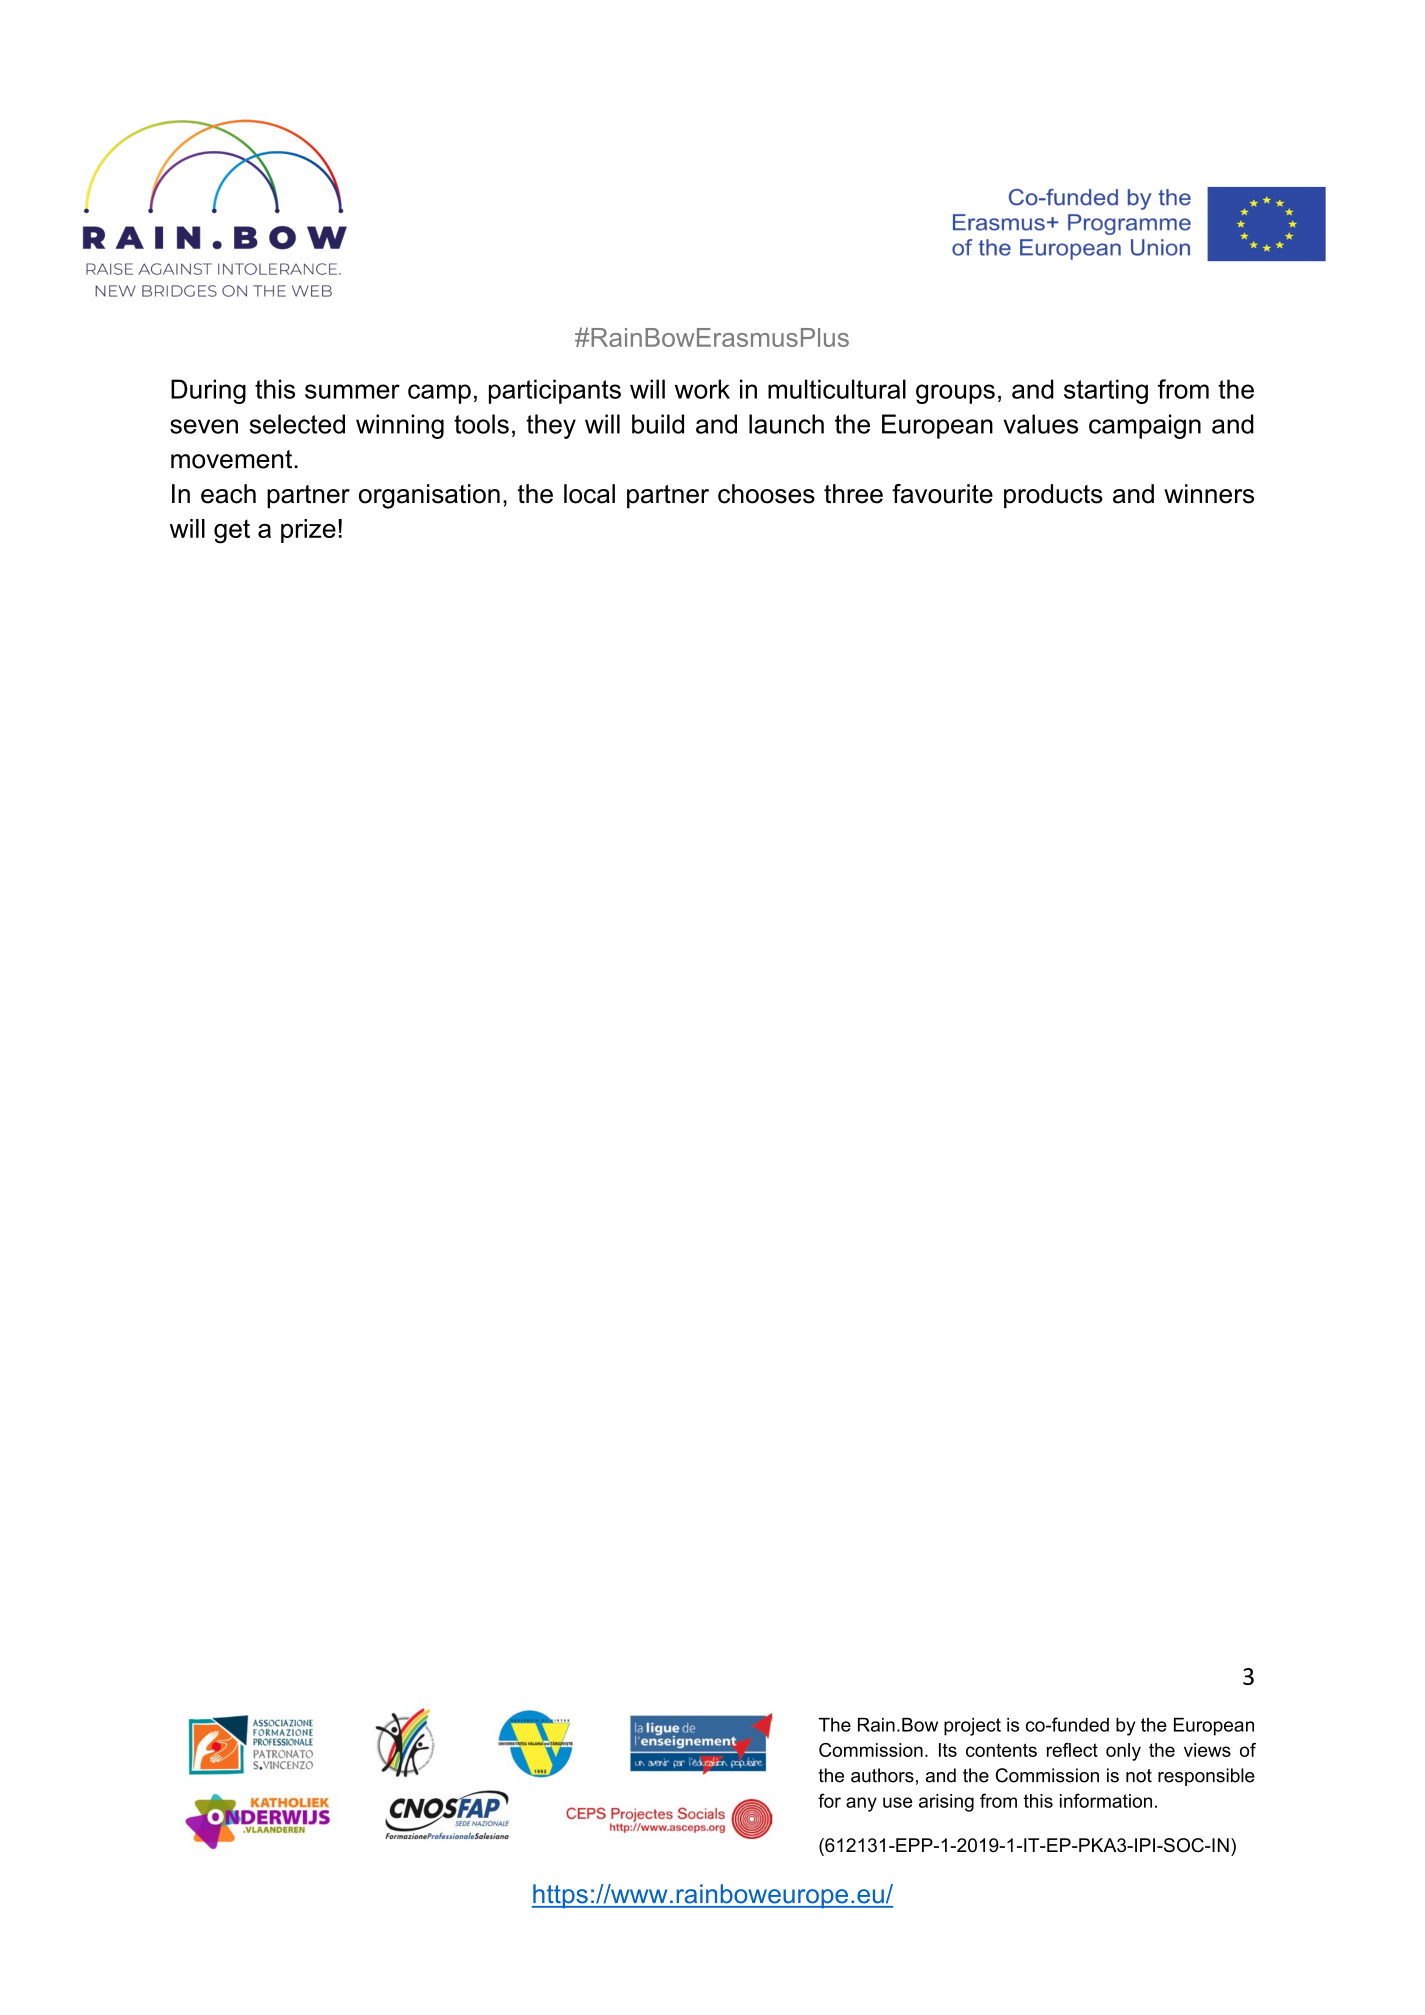  I want to click on values, so click(1040, 424).
